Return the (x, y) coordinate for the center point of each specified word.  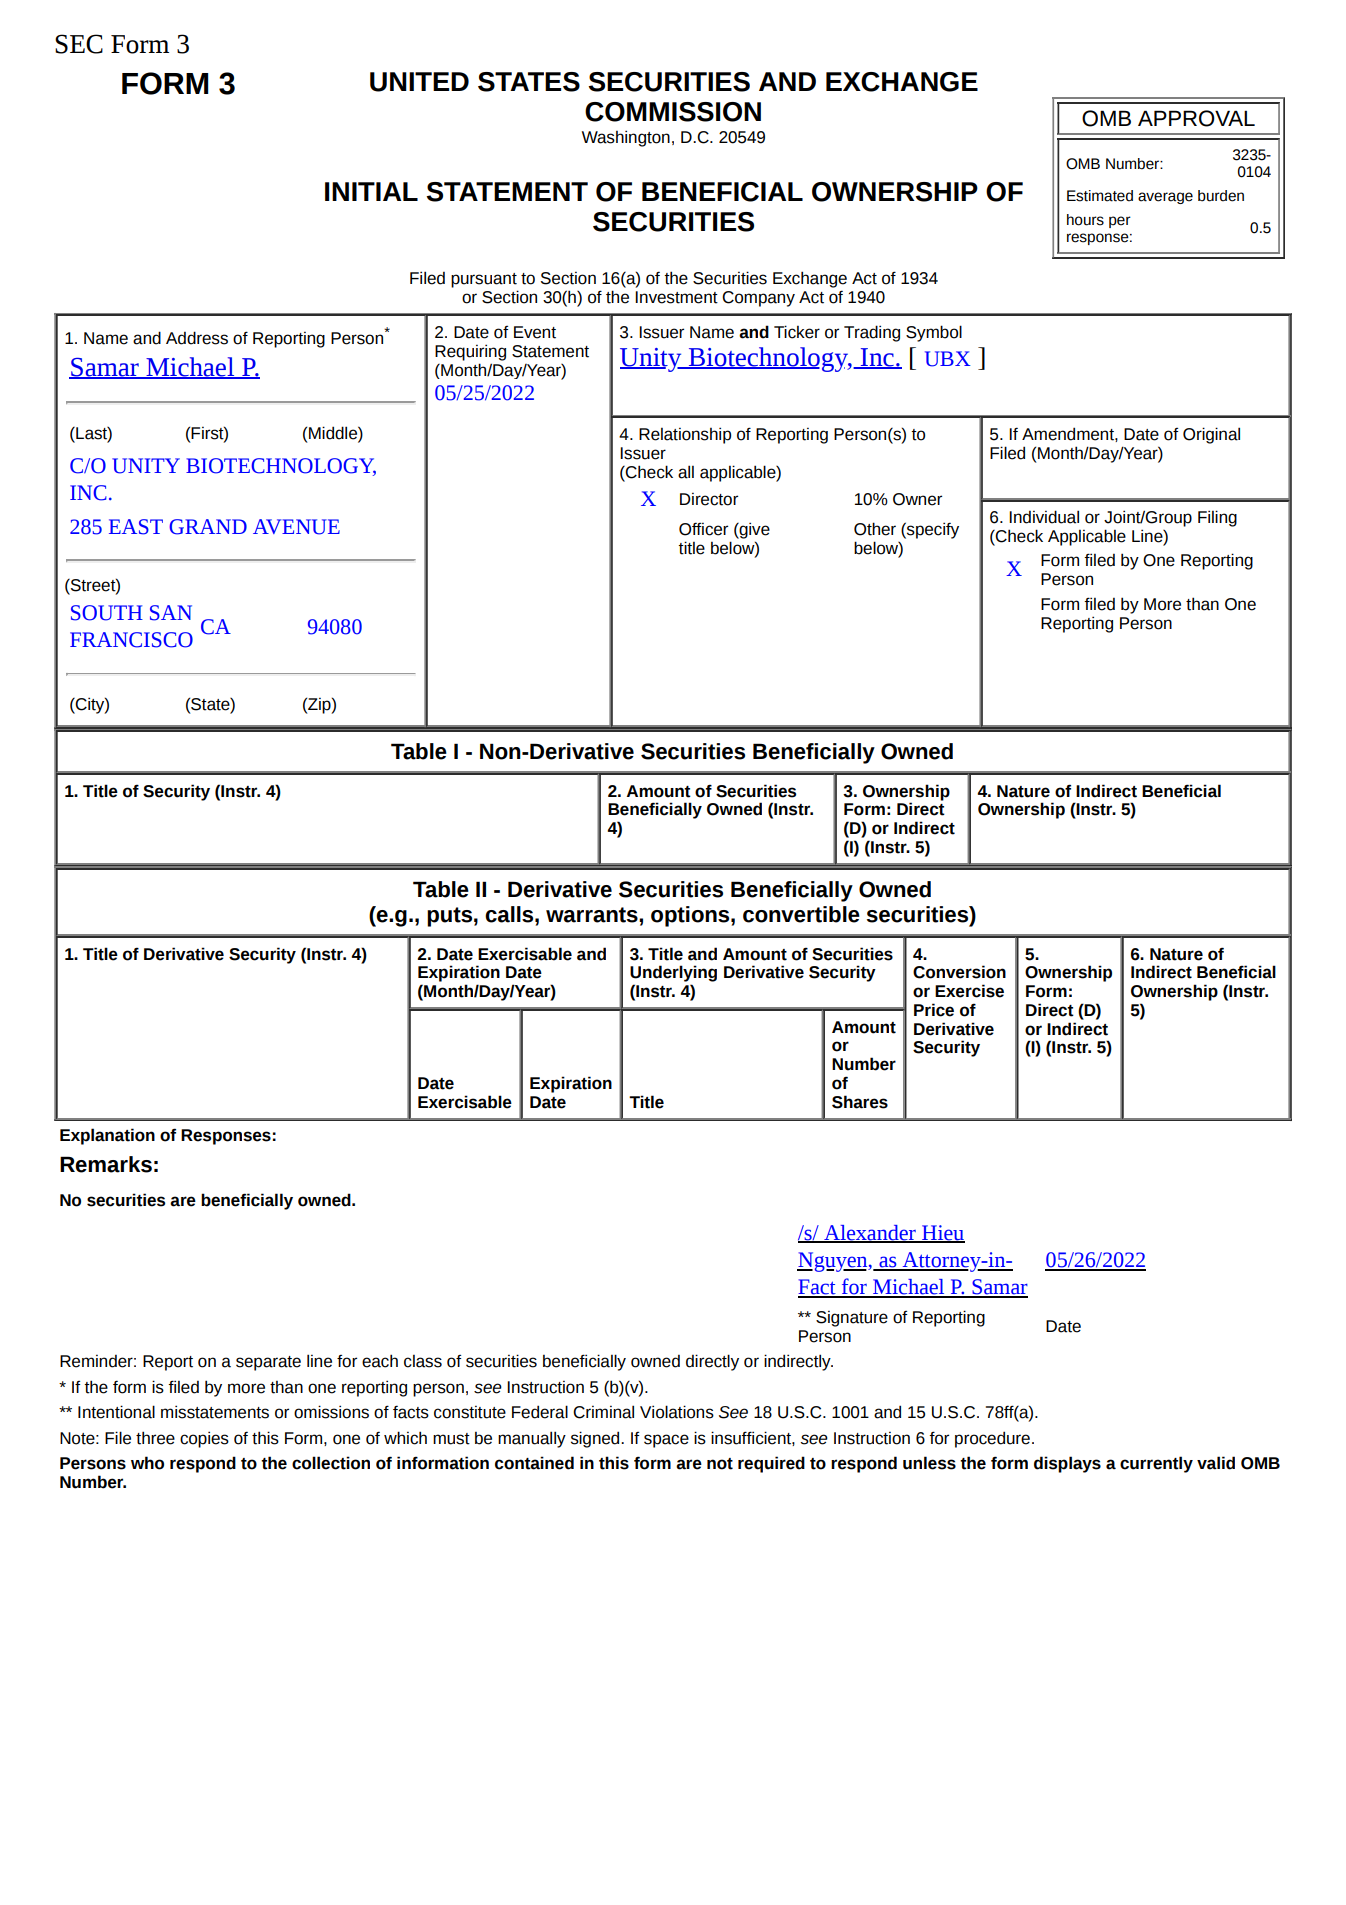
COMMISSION (673, 112)
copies (204, 1439)
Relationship (685, 435)
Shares (860, 1102)
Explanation (107, 1136)
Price (934, 1010)
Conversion (959, 972)
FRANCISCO (131, 640)
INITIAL (371, 191)
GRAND (208, 527)
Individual (1044, 517)
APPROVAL (1196, 118)
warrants (593, 915)
